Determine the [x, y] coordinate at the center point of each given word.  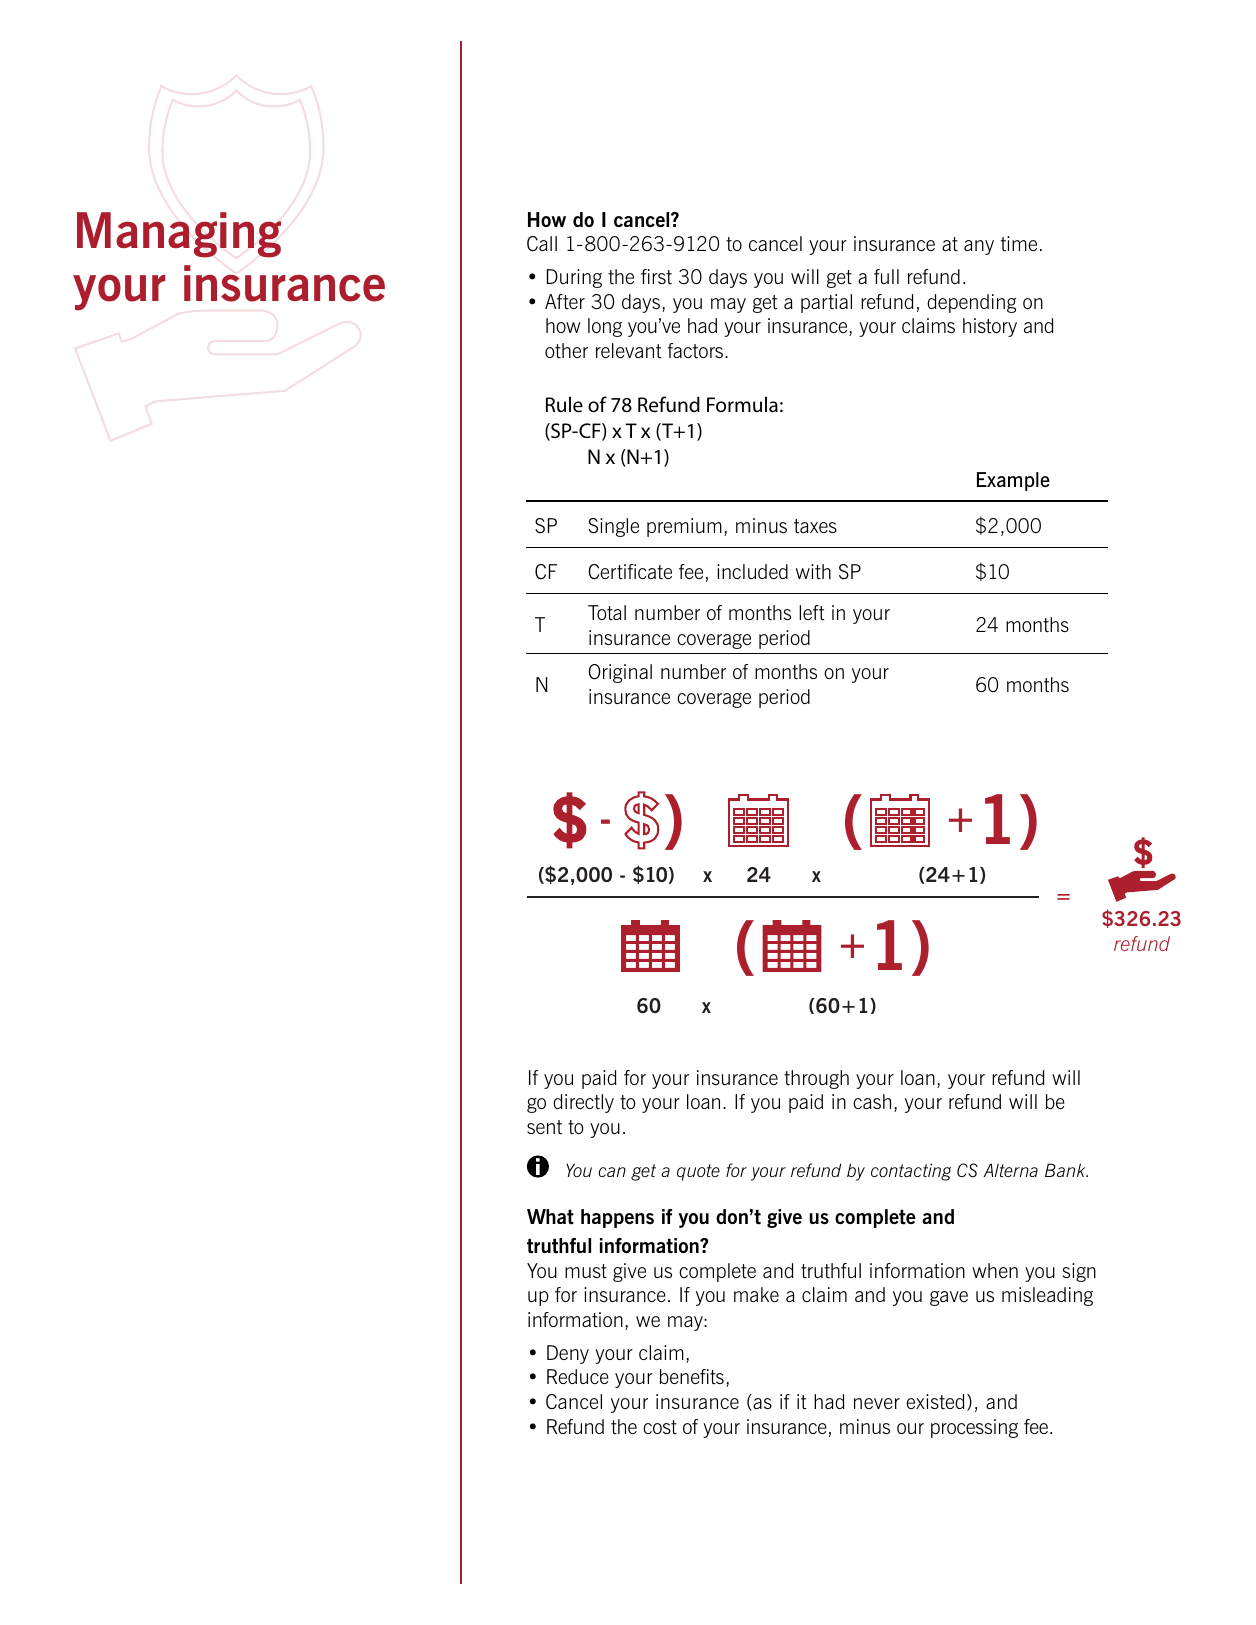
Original [620, 673]
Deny [568, 1354]
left [811, 612]
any [979, 247]
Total [607, 612]
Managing [179, 235]
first [656, 276]
